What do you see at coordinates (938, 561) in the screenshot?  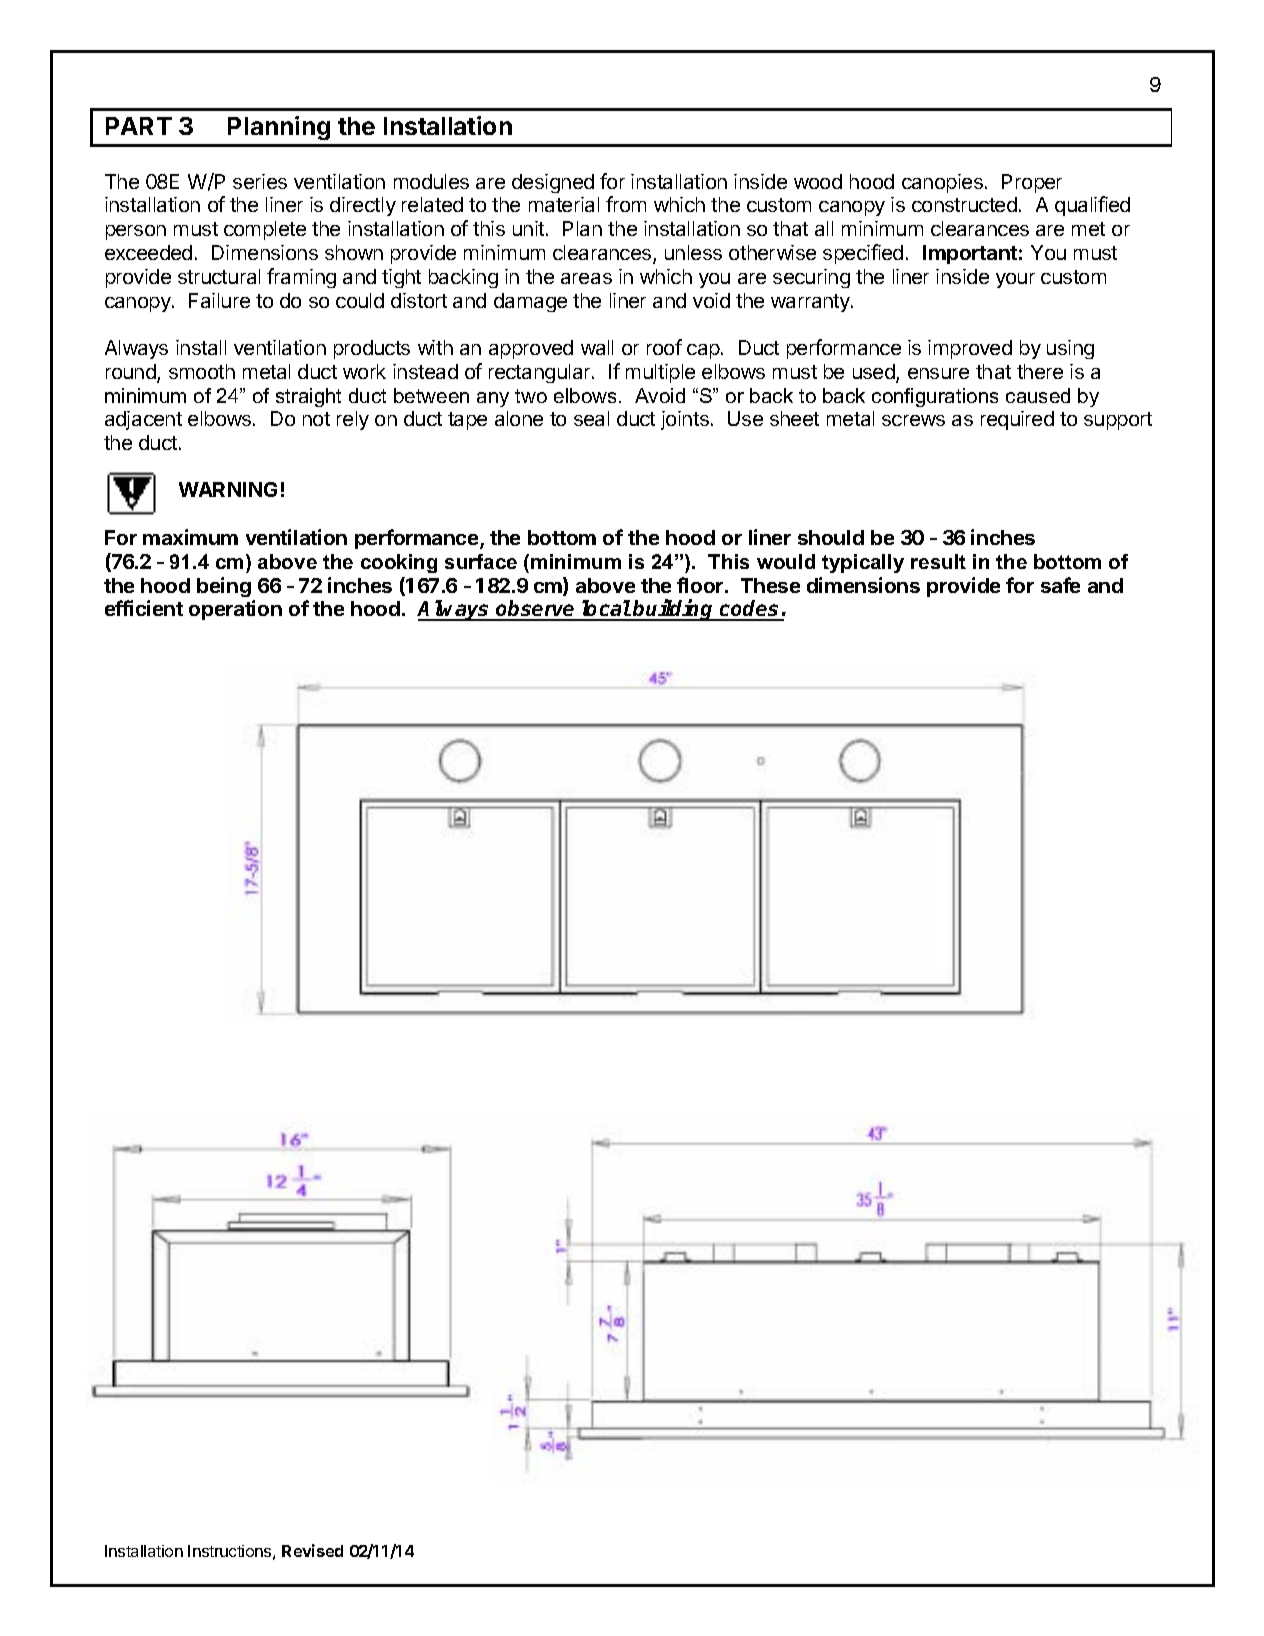 I see `result` at bounding box center [938, 561].
